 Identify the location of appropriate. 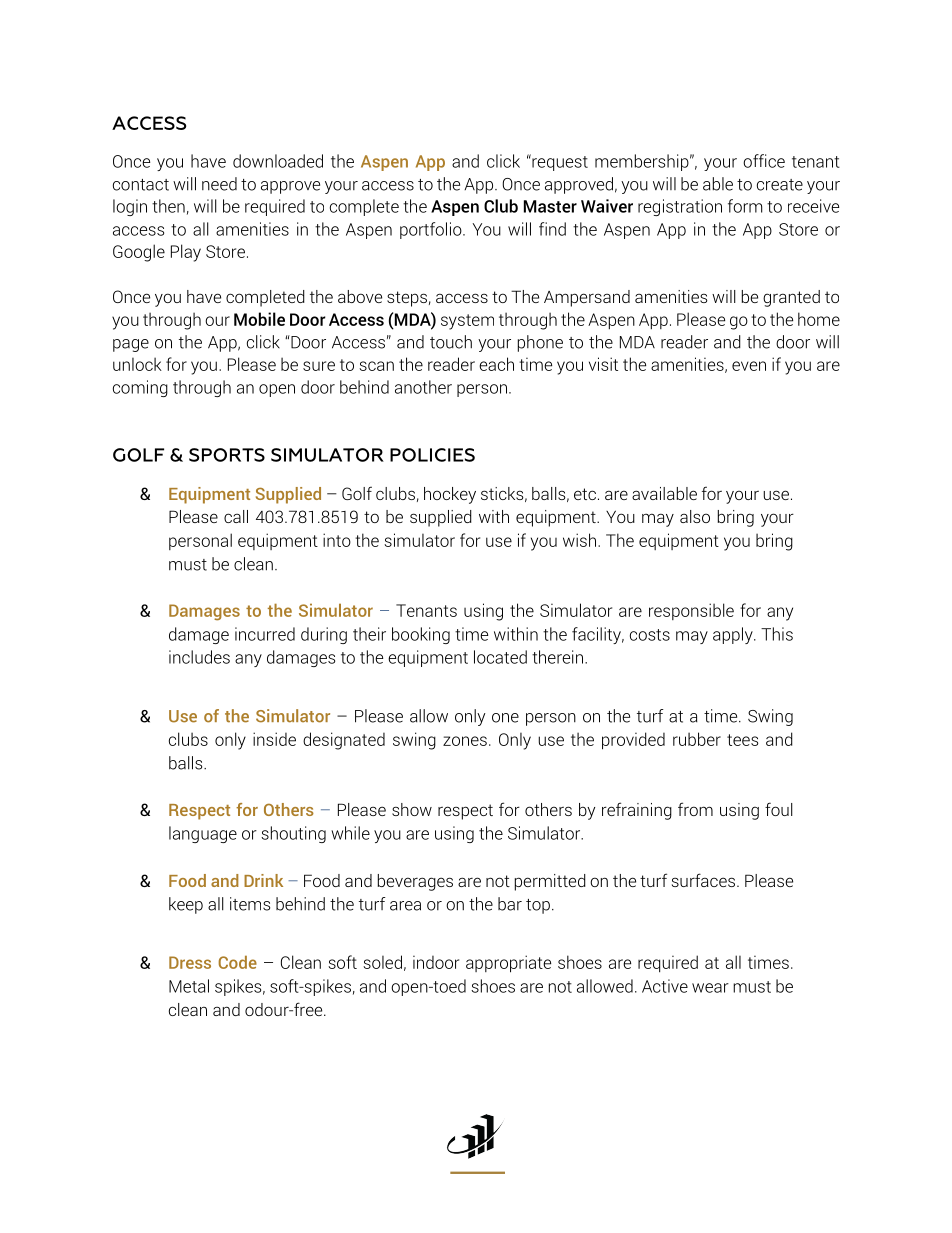
(508, 964).
